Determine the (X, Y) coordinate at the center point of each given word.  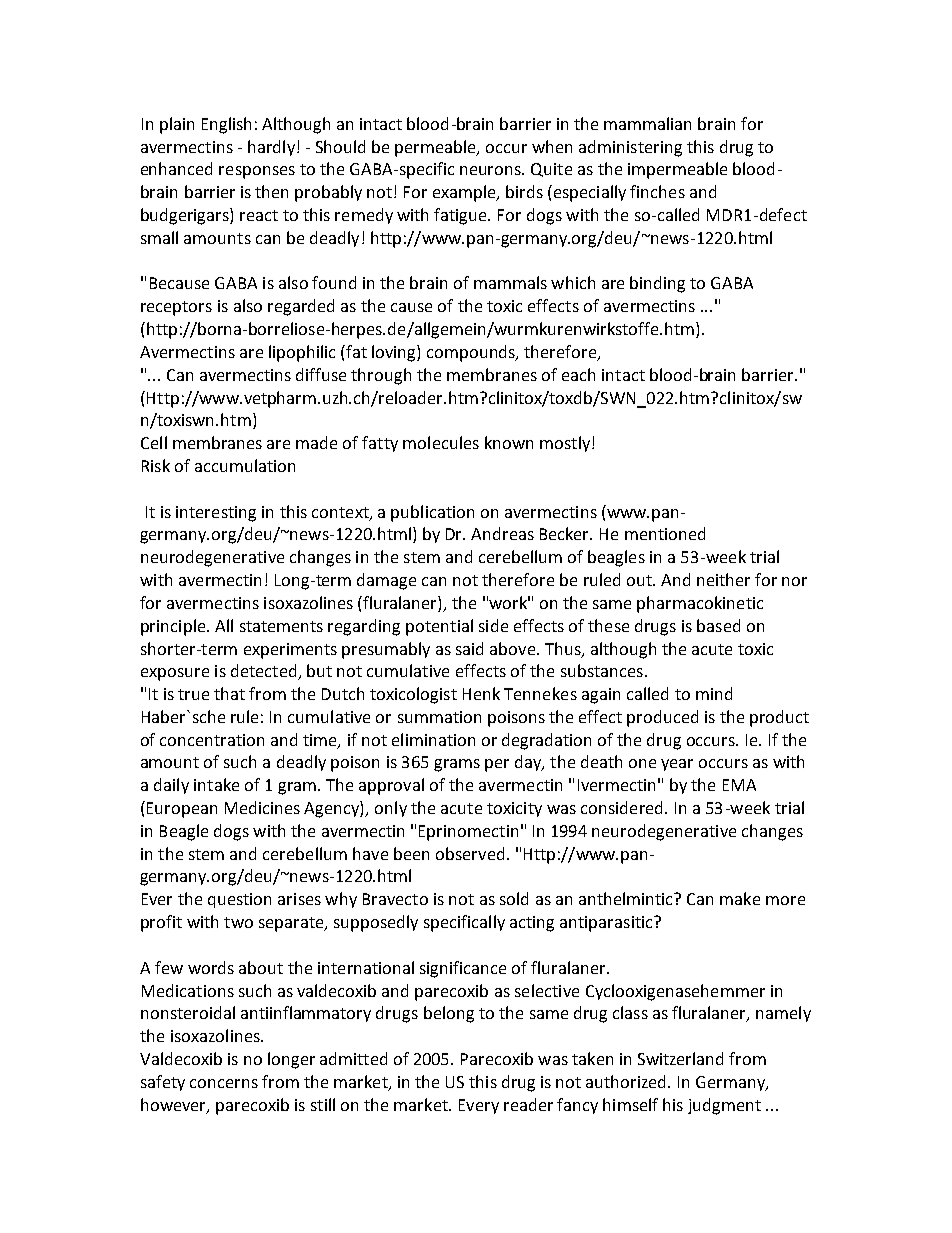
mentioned (665, 533)
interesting (216, 514)
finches (657, 191)
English (226, 125)
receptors (176, 308)
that (229, 693)
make (740, 898)
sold (514, 898)
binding (657, 284)
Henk (481, 693)
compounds (472, 353)
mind (714, 693)
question (239, 900)
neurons (491, 170)
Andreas (502, 533)
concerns (224, 1083)
